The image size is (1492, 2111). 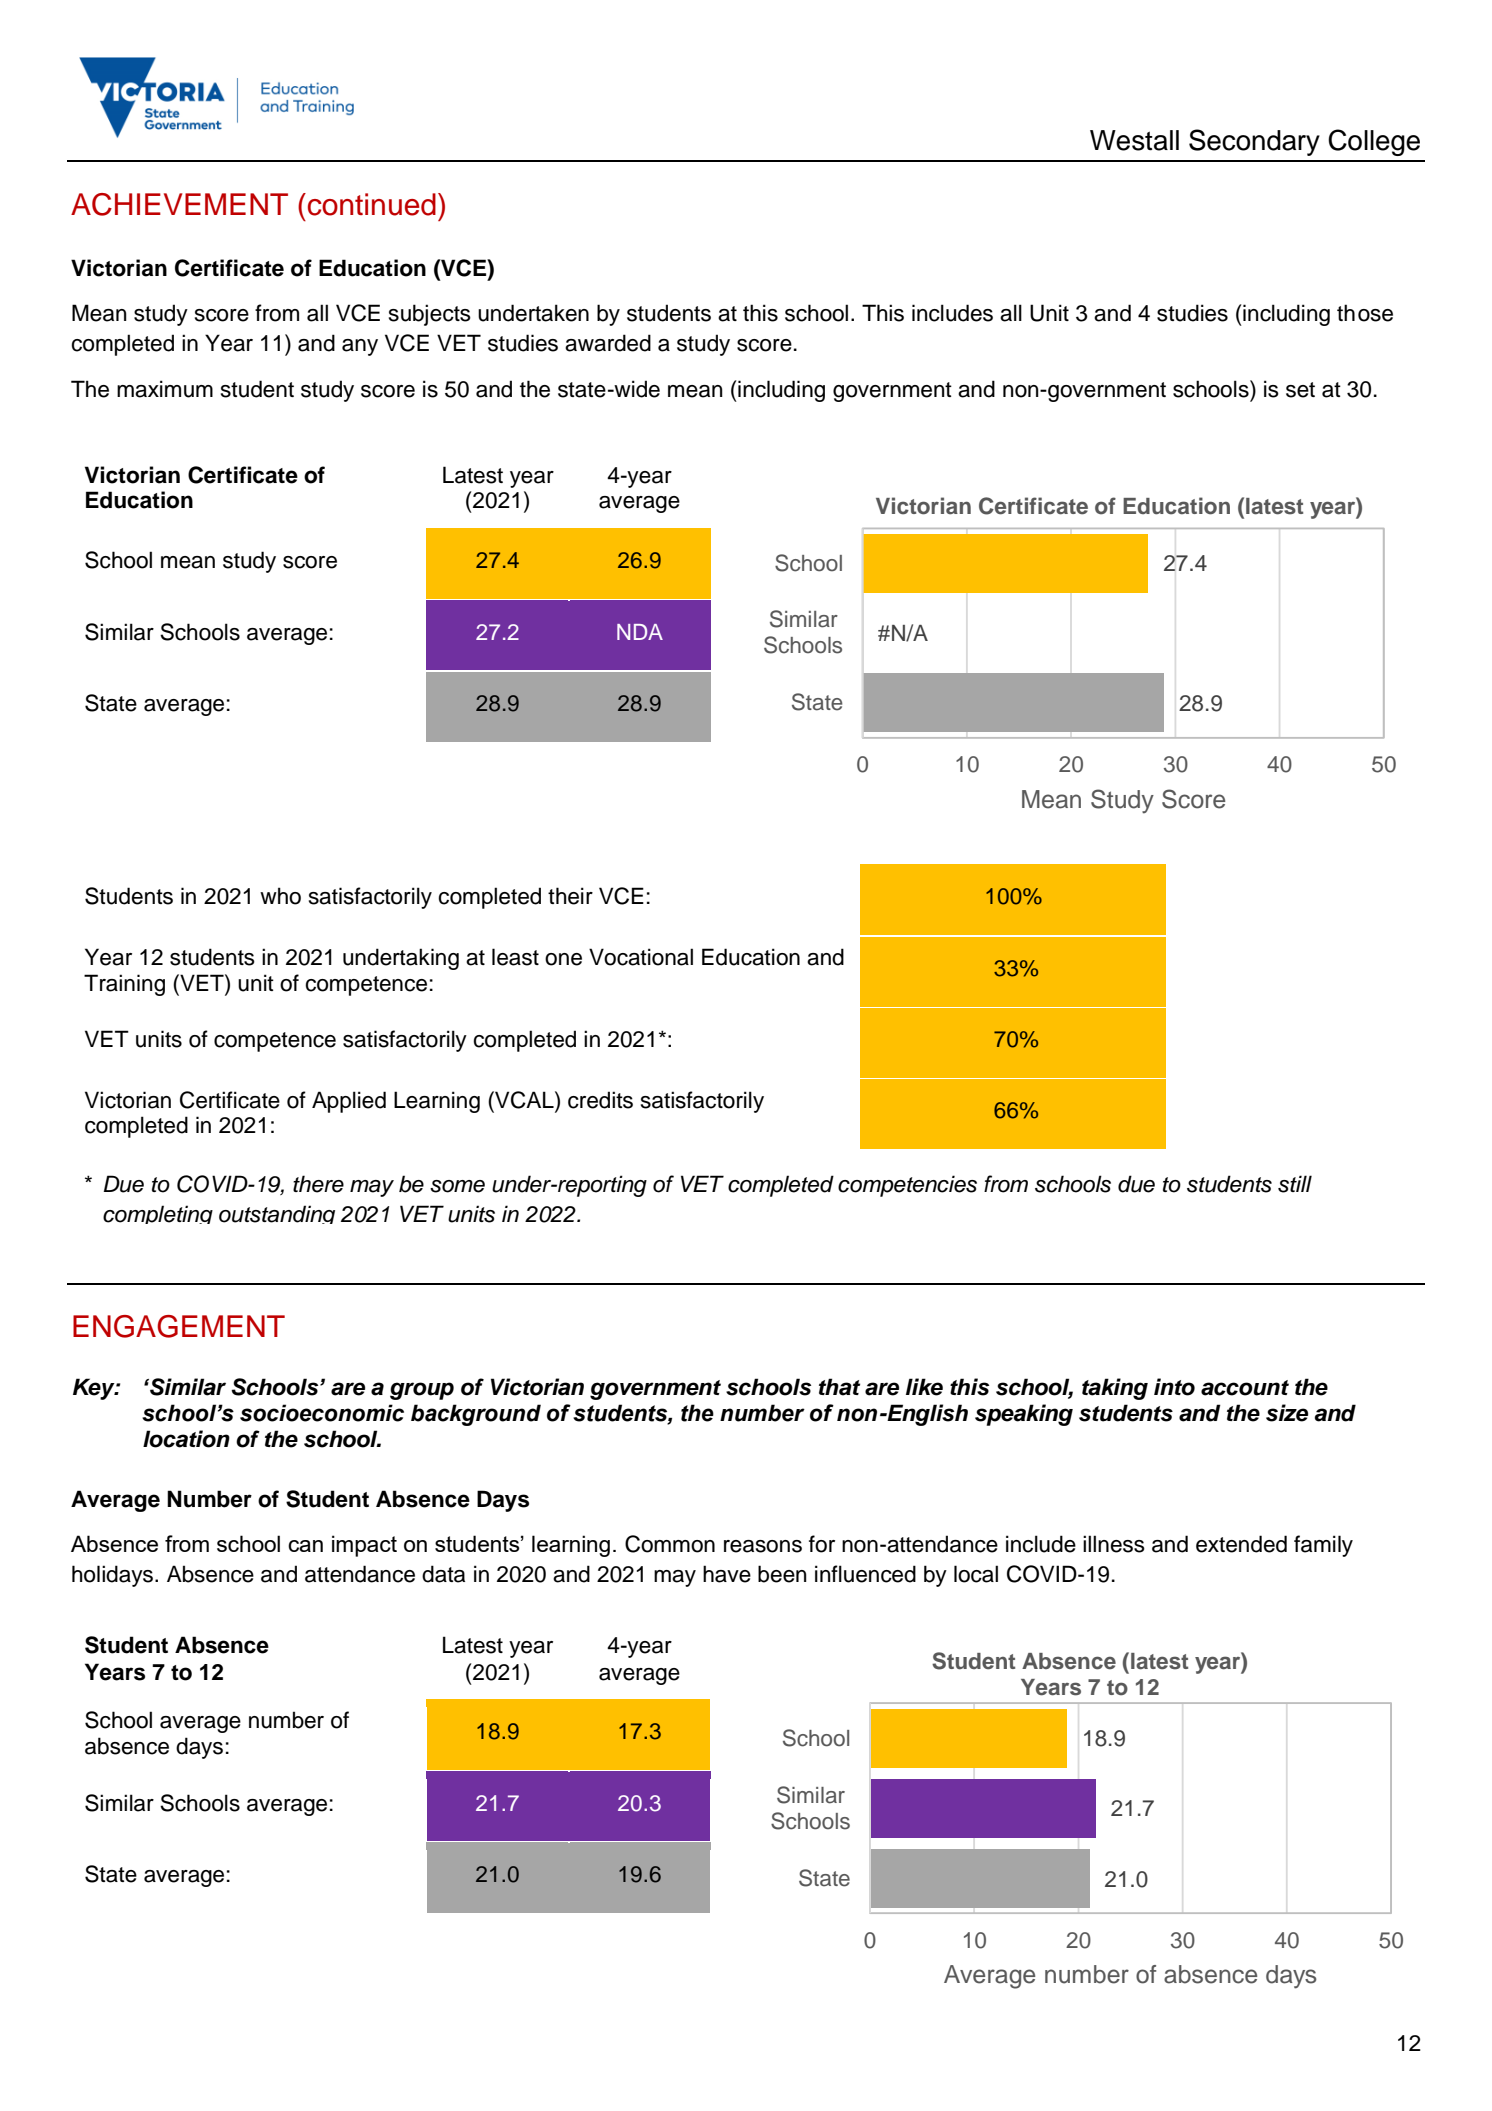 What do you see at coordinates (600, 1100) in the screenshot?
I see `credits` at bounding box center [600, 1100].
